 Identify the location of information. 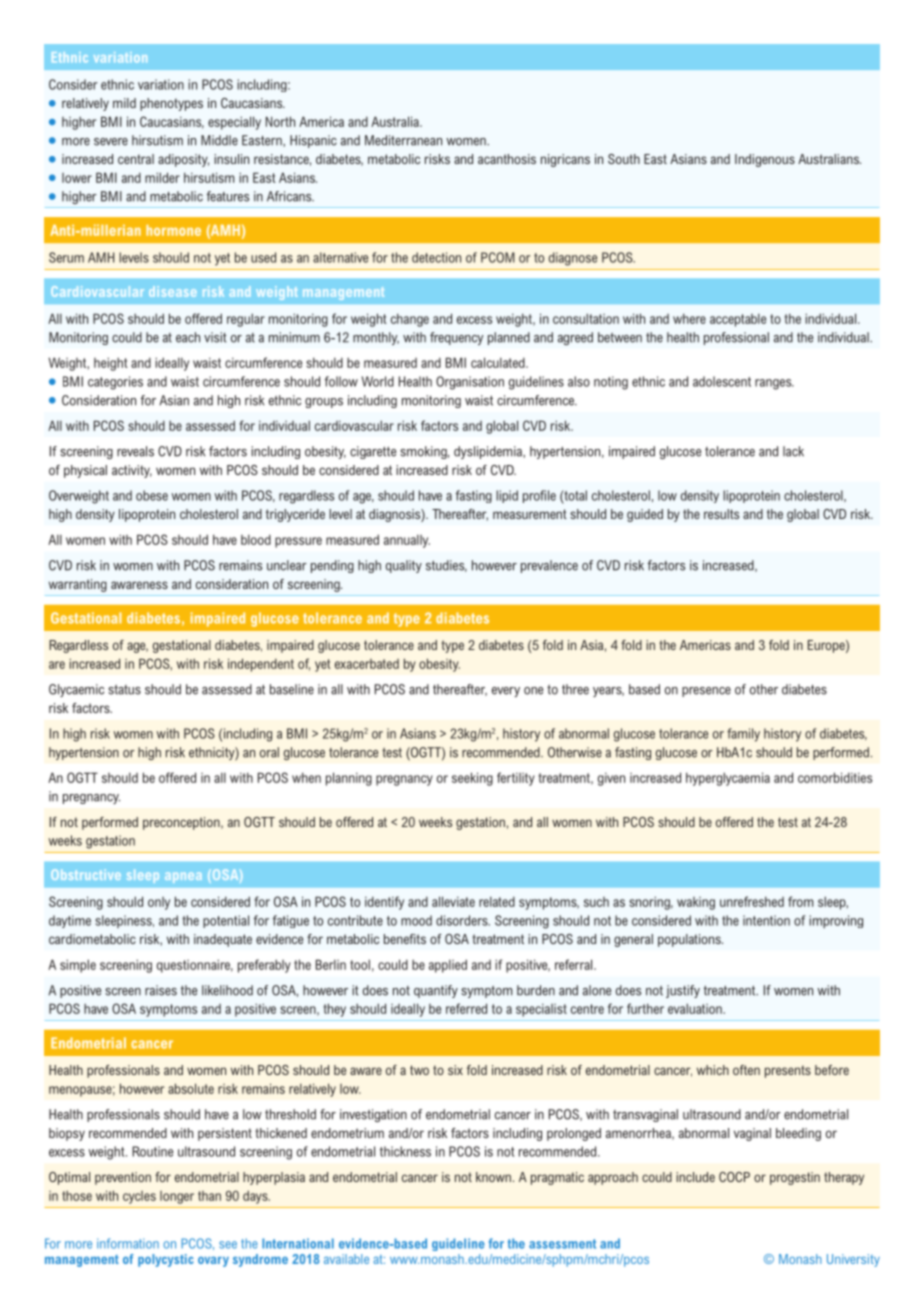
(128, 1243).
